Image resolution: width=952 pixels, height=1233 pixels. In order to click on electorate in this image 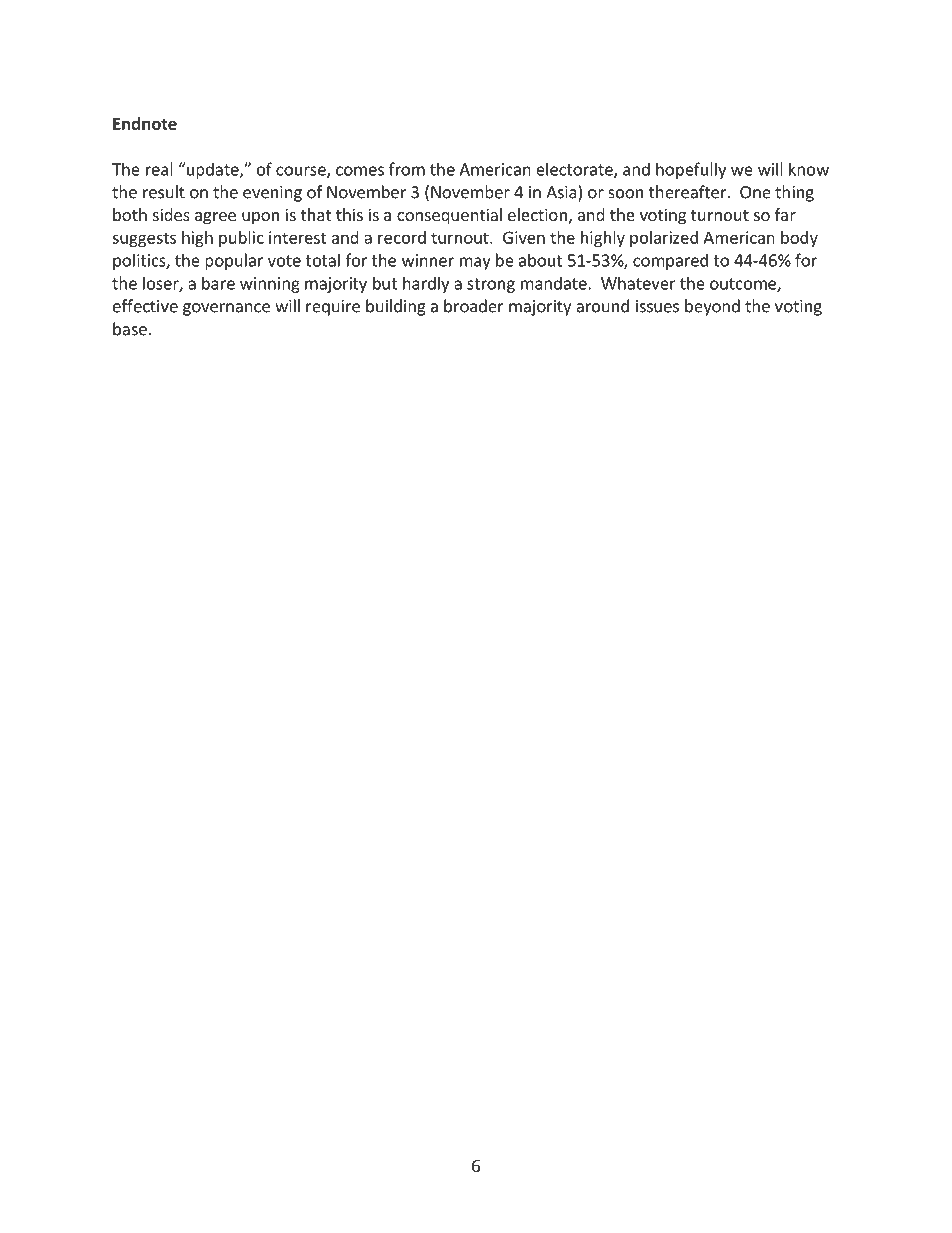, I will do `click(575, 170)`.
